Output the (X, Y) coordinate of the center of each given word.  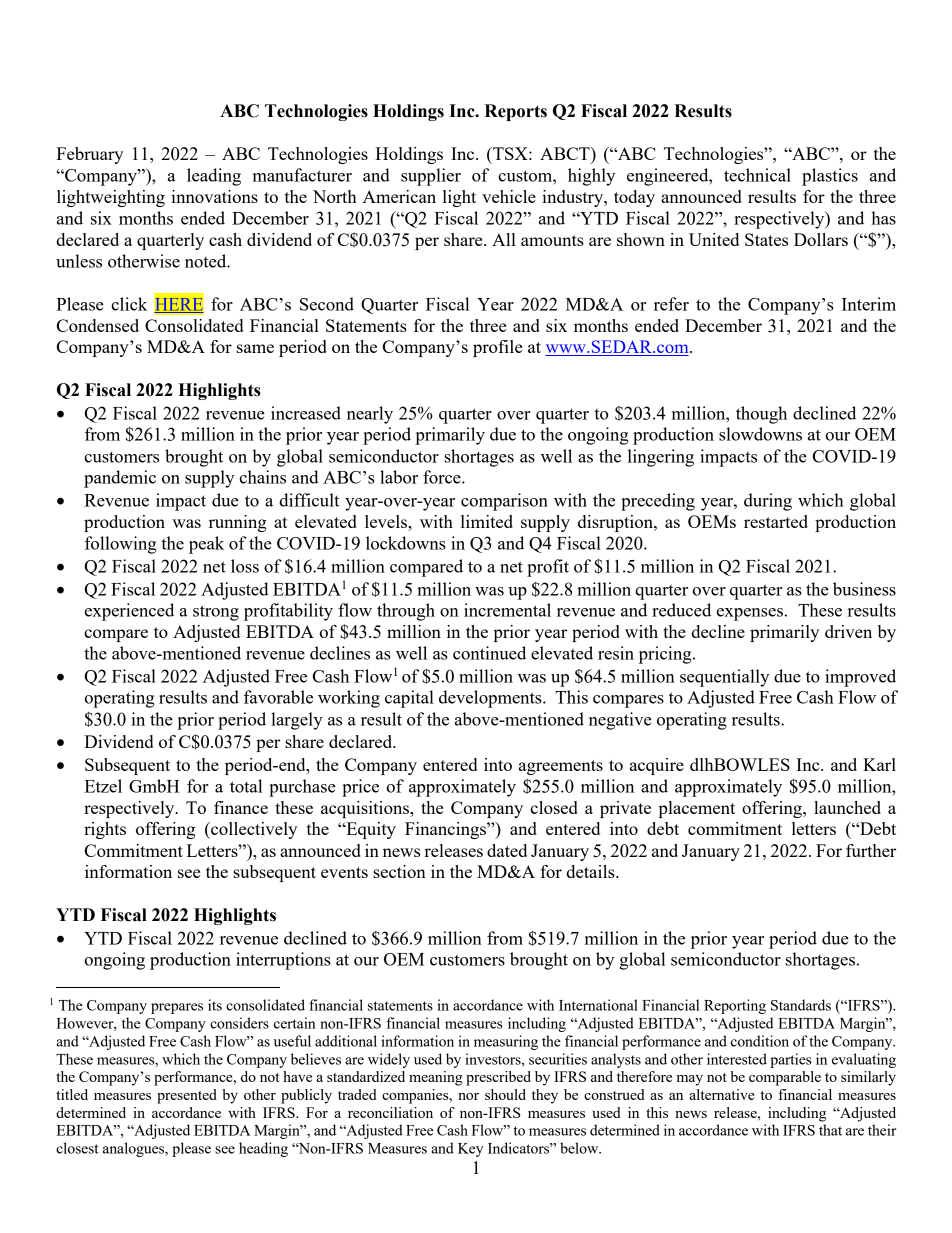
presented (187, 1096)
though (761, 415)
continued (489, 653)
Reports (516, 112)
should (505, 1094)
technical (757, 175)
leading (214, 177)
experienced (129, 612)
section (399, 871)
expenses (750, 614)
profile (497, 348)
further (871, 850)
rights (105, 830)
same (255, 348)
